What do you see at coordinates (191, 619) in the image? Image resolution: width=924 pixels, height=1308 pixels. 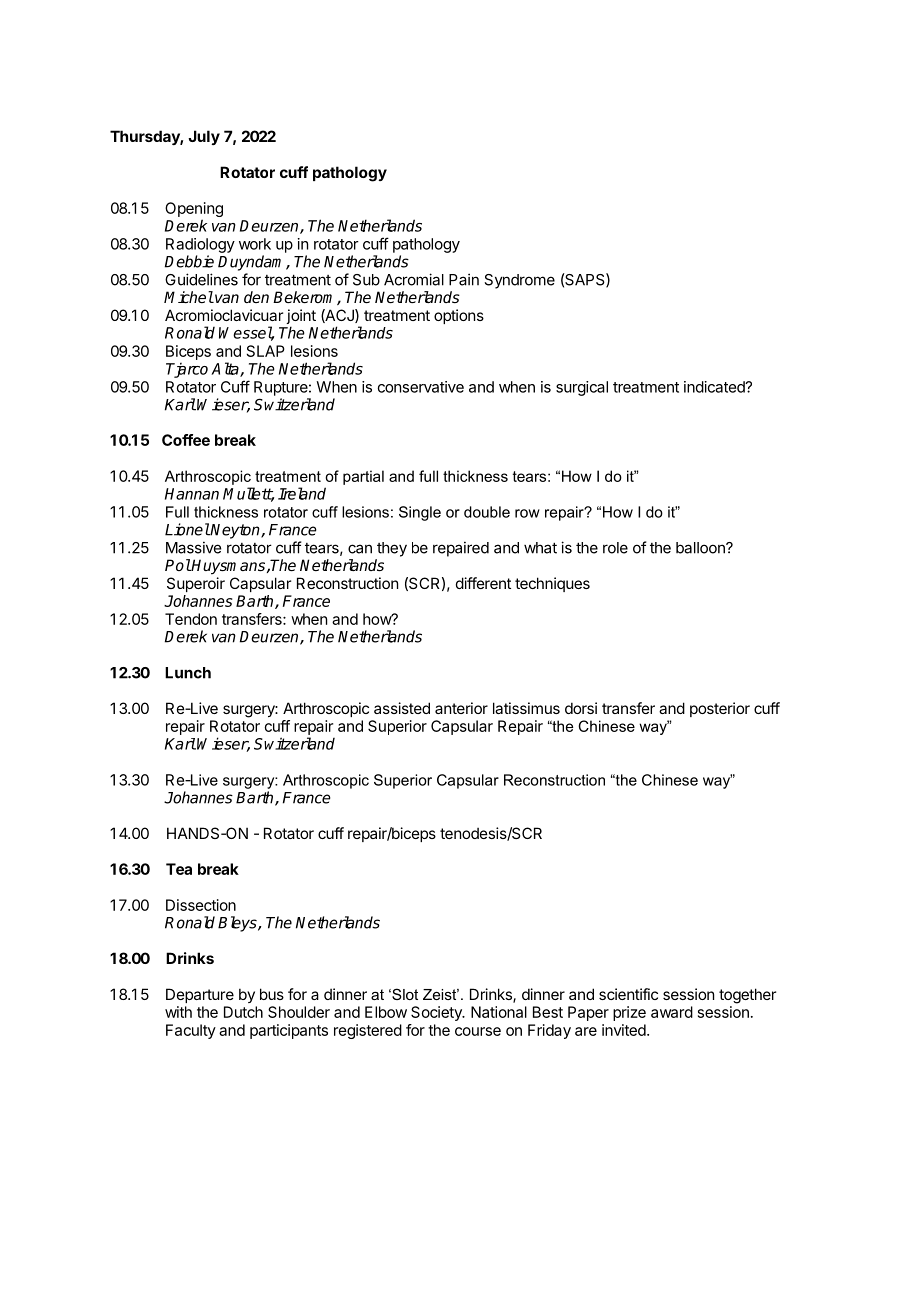 I see `Tendon` at bounding box center [191, 619].
